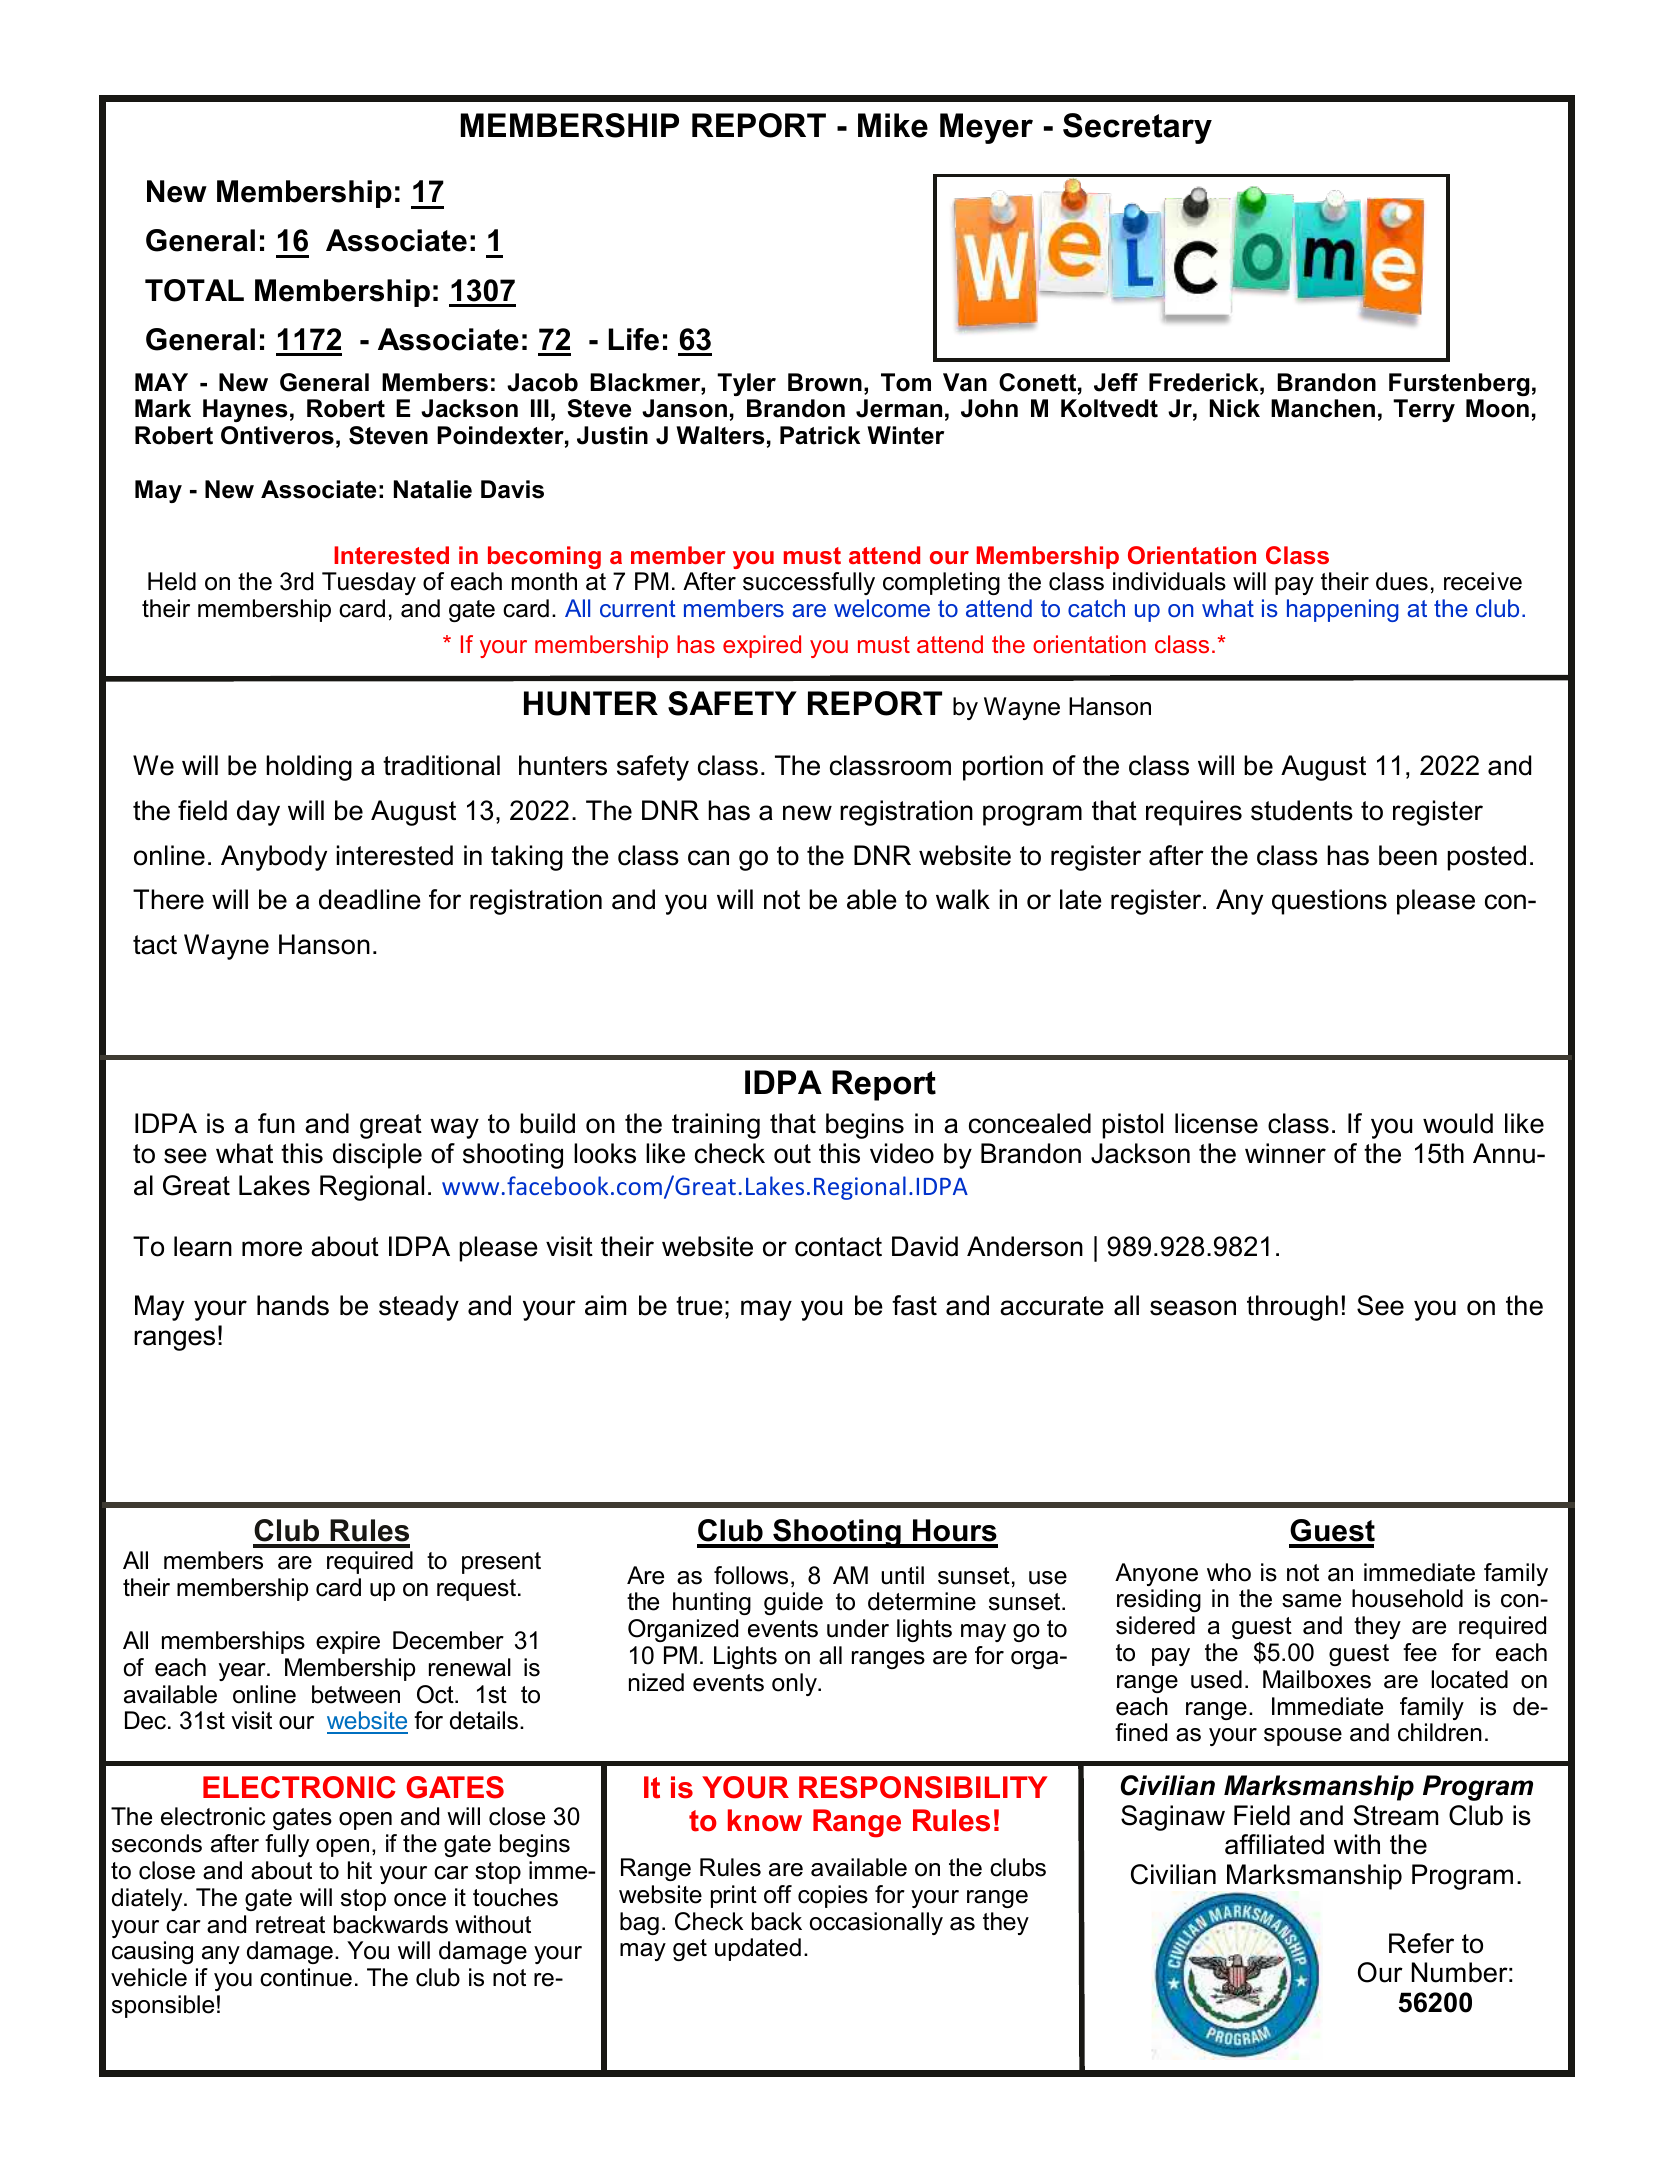 The height and width of the page is (2165, 1673). Describe the element at coordinates (793, 1603) in the page. I see `guide` at that location.
